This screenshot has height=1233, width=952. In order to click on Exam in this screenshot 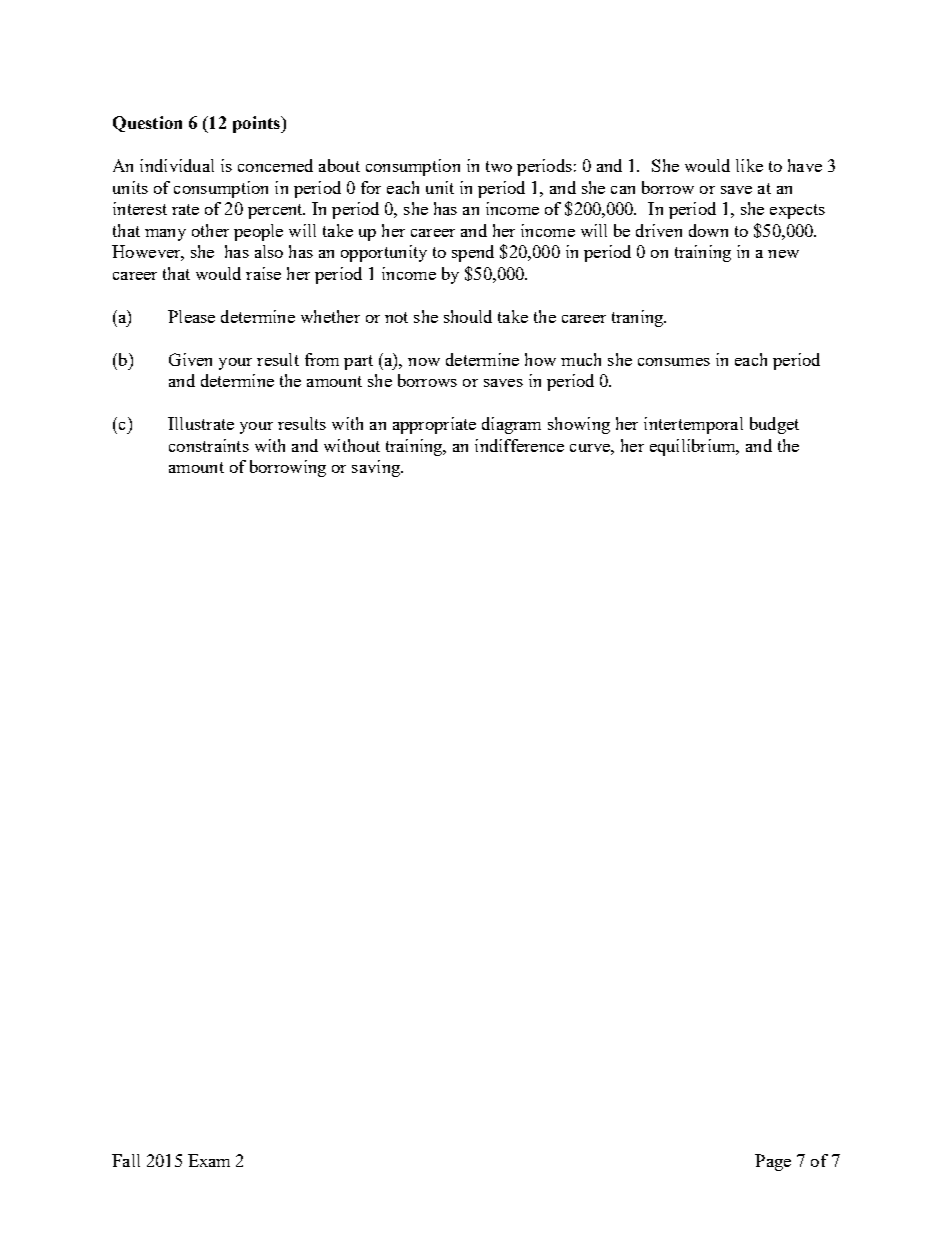, I will do `click(209, 1160)`.
